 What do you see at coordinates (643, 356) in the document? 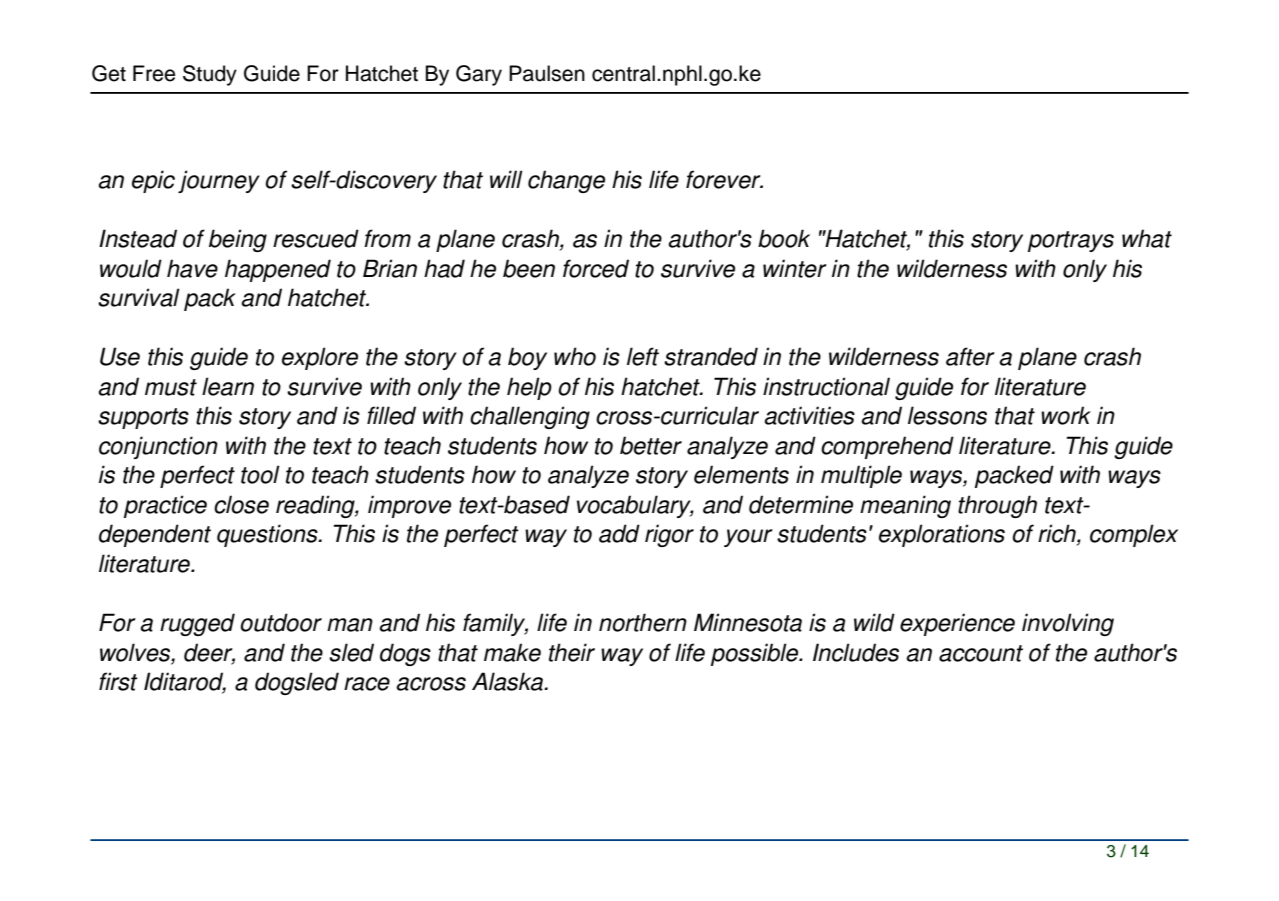
I see `left` at bounding box center [643, 356].
